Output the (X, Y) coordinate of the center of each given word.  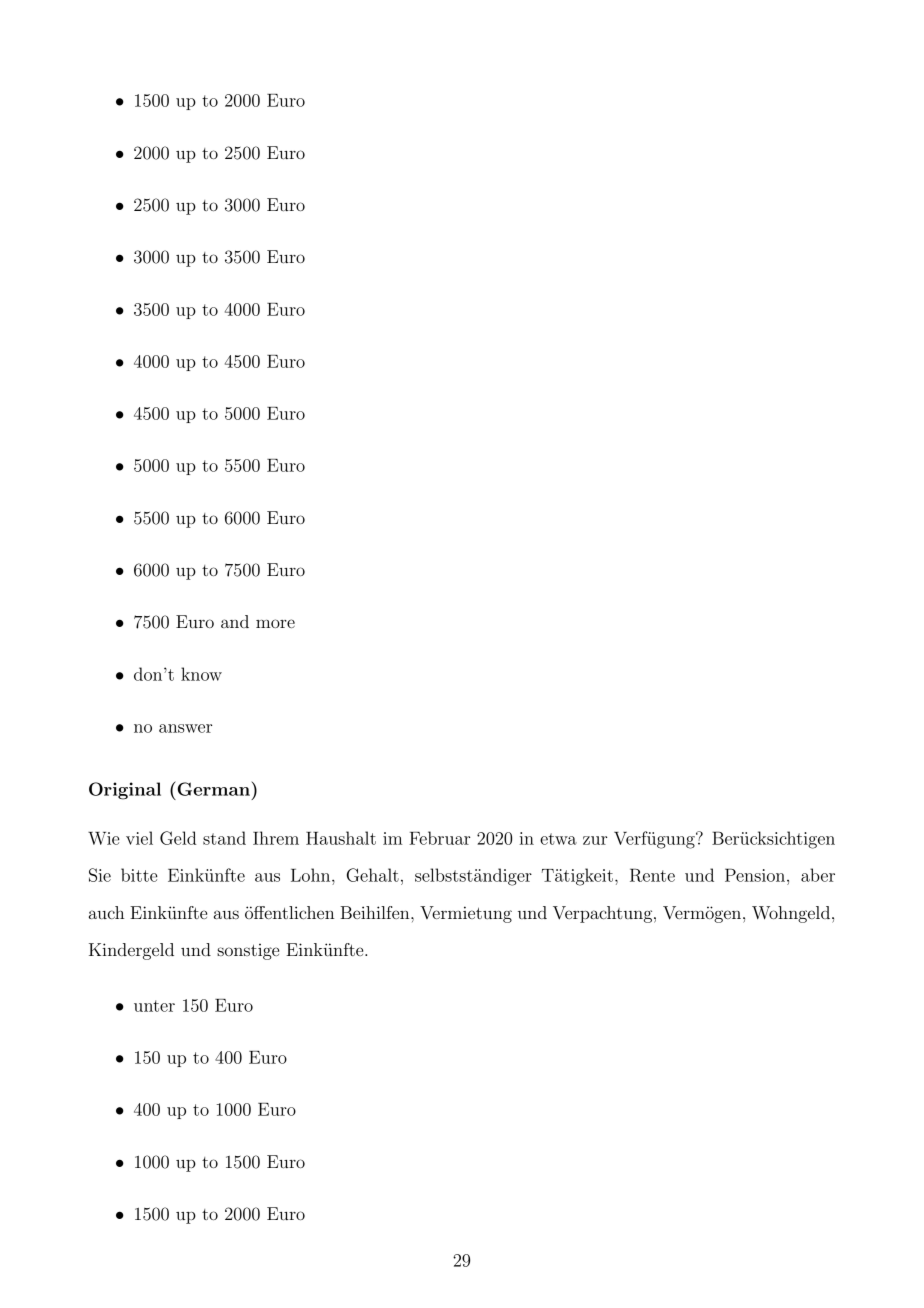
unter (154, 1006)
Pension (756, 875)
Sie (100, 875)
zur (595, 840)
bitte (139, 875)
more (275, 623)
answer (185, 728)
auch (106, 912)
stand (224, 838)
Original (125, 791)
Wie (104, 838)
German (213, 788)
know (201, 674)
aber (818, 875)
